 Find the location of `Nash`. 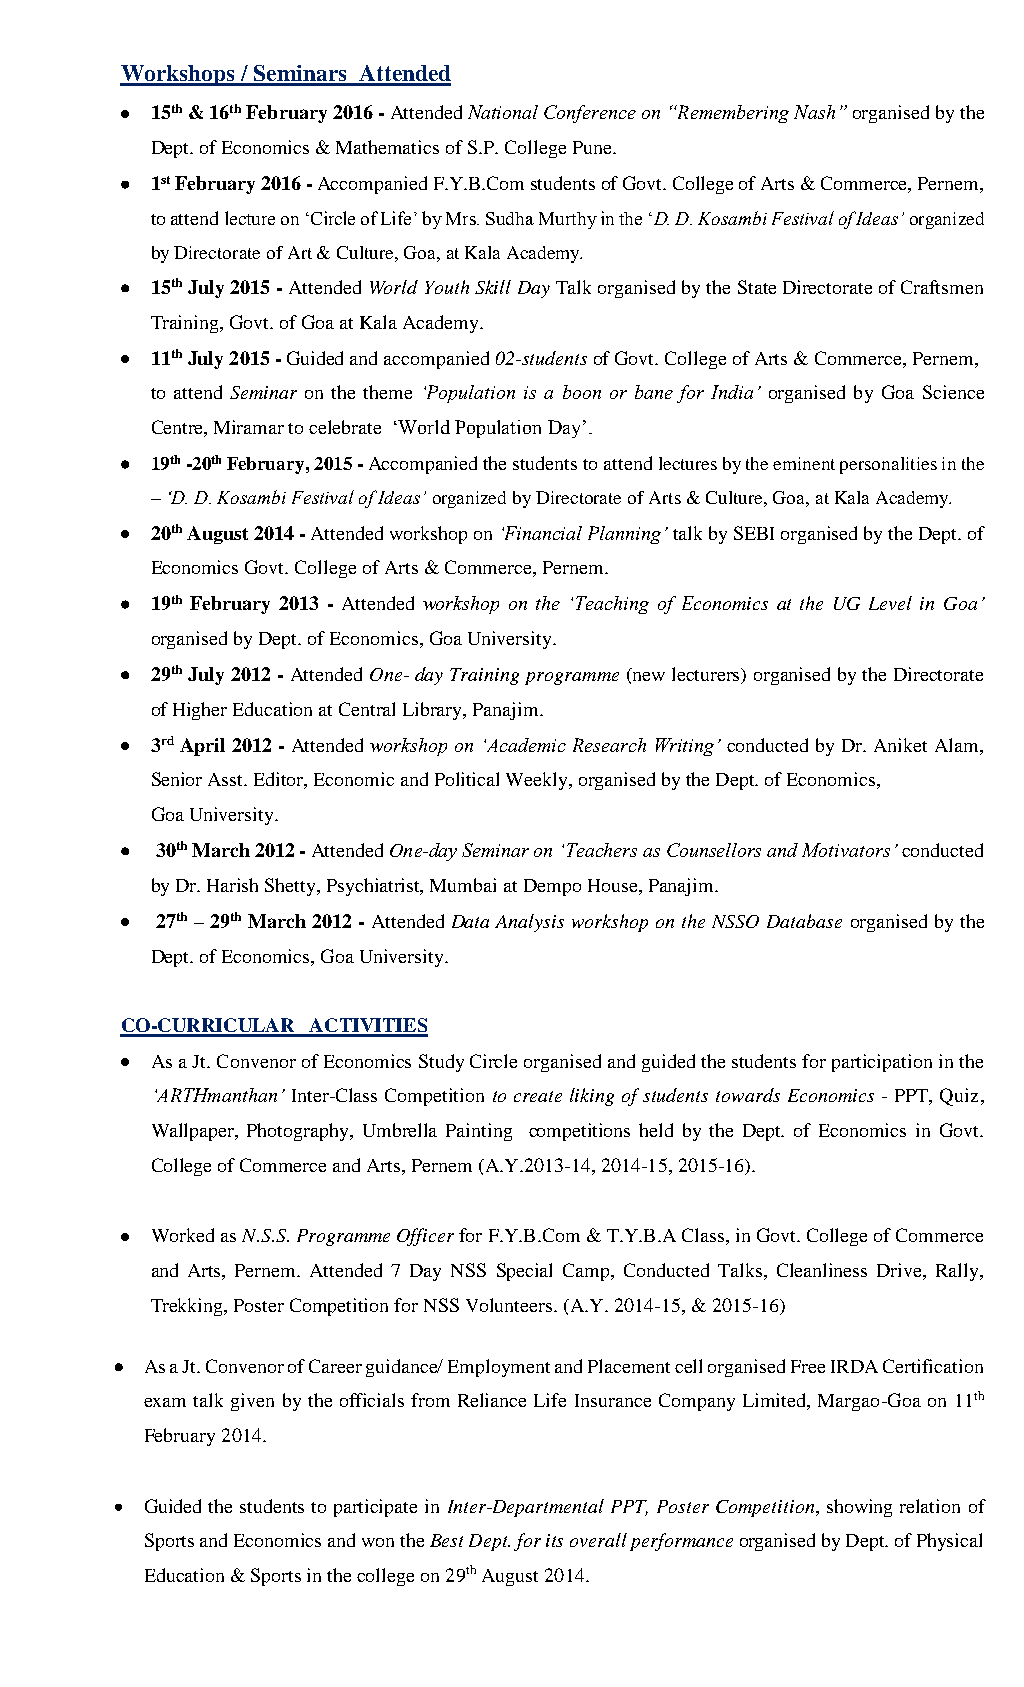

Nash is located at coordinates (814, 112).
